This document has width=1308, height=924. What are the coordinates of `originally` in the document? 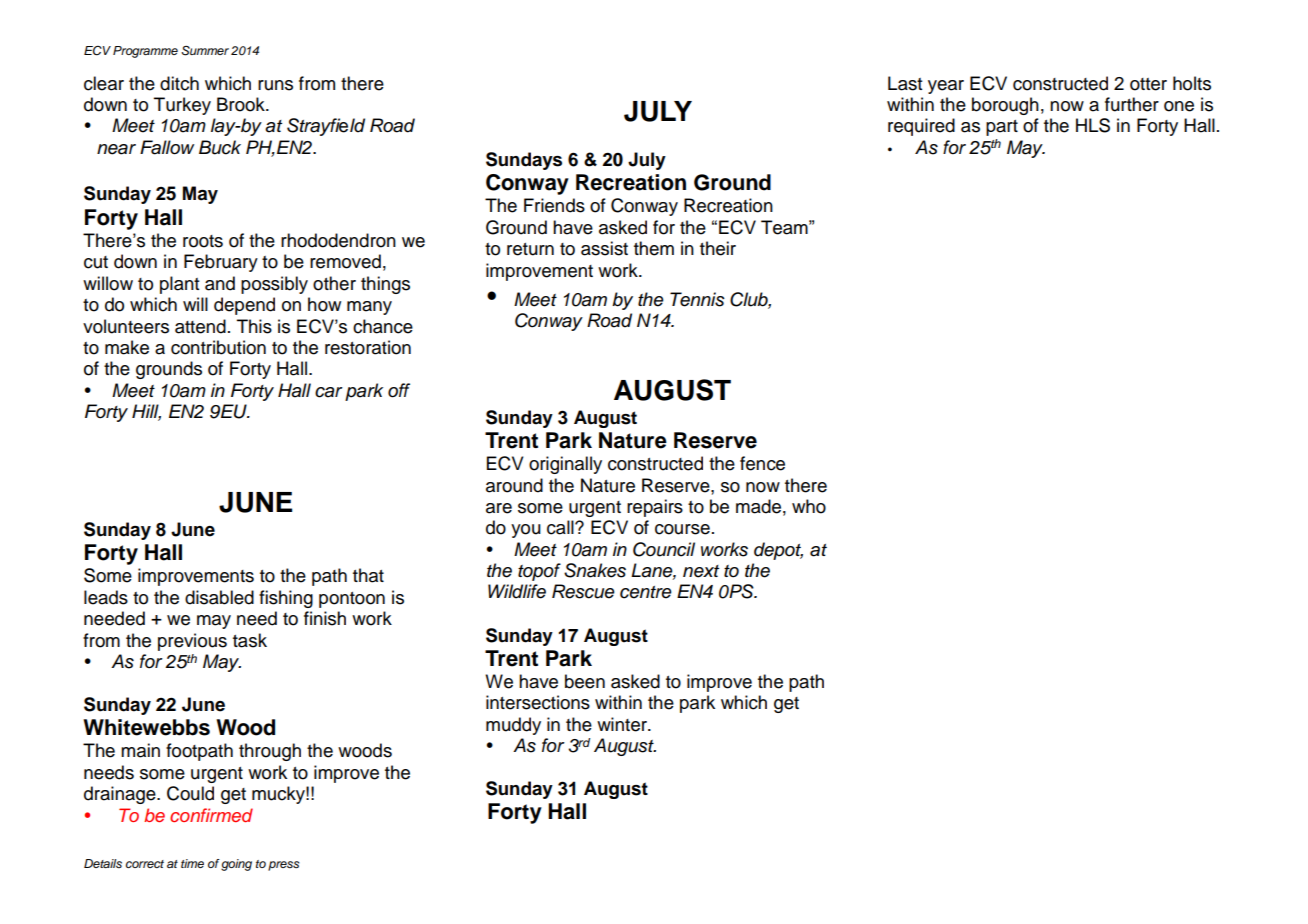 It's located at (565, 465).
